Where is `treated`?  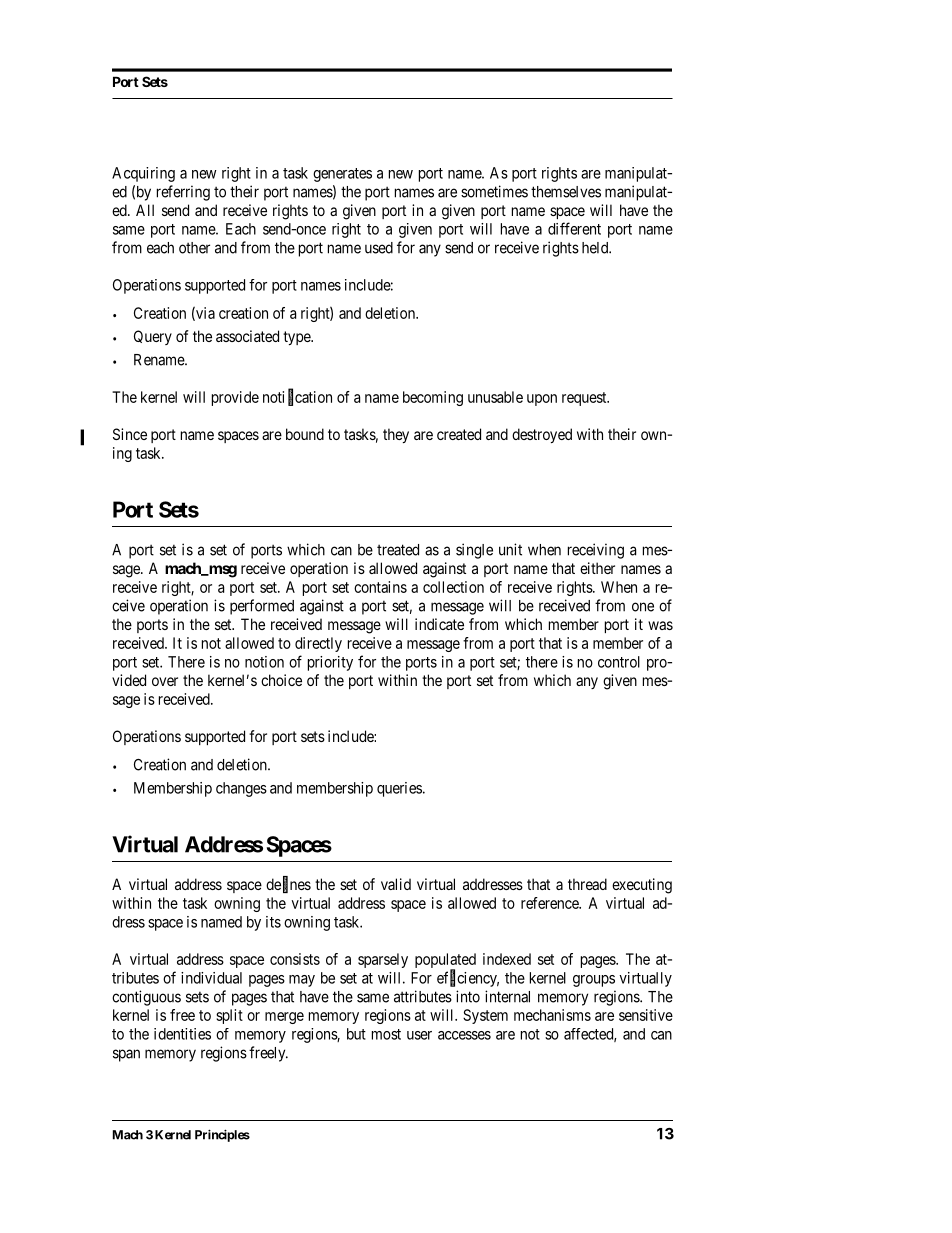
treated is located at coordinates (398, 550).
